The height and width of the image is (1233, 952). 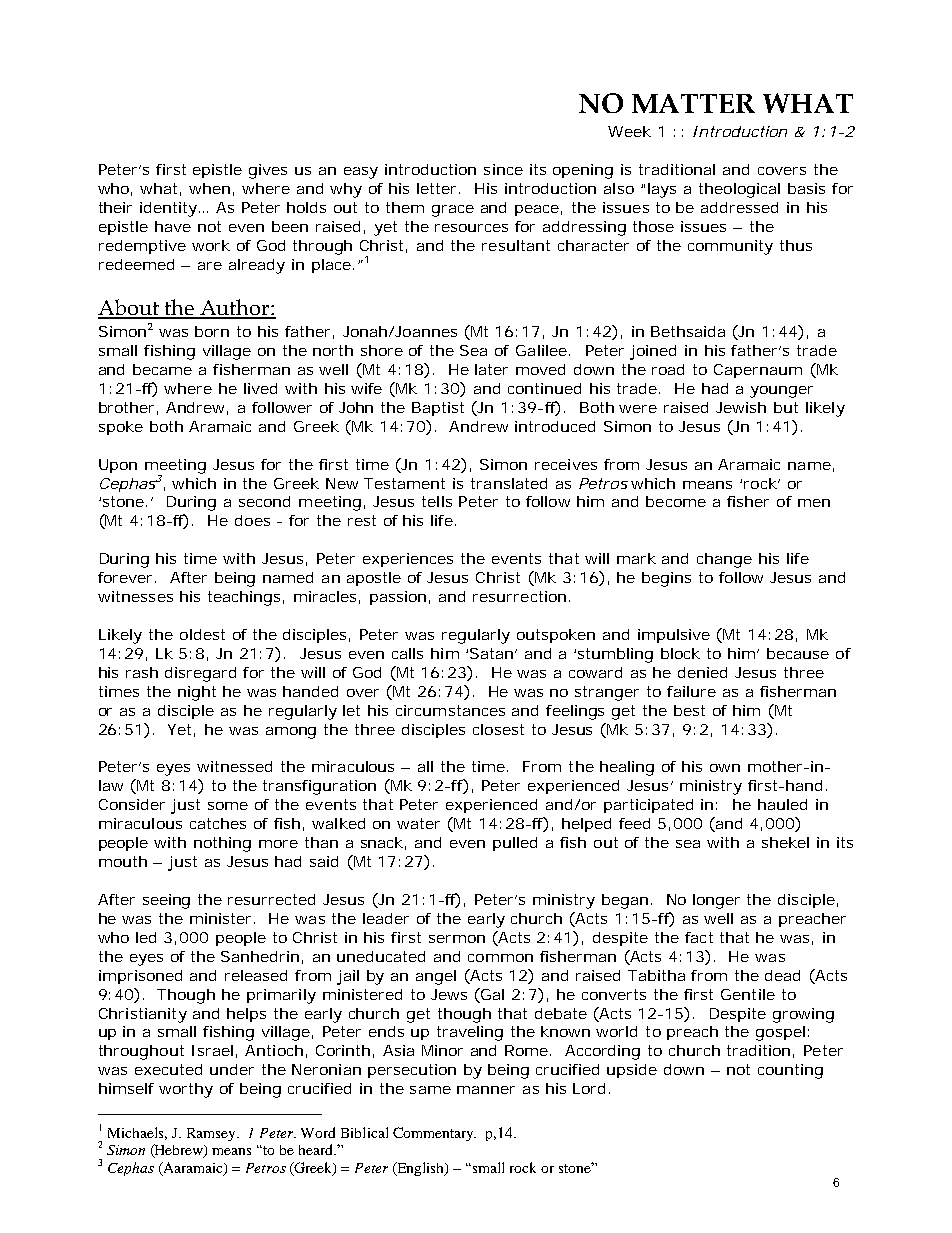 I want to click on calls, so click(x=407, y=653).
